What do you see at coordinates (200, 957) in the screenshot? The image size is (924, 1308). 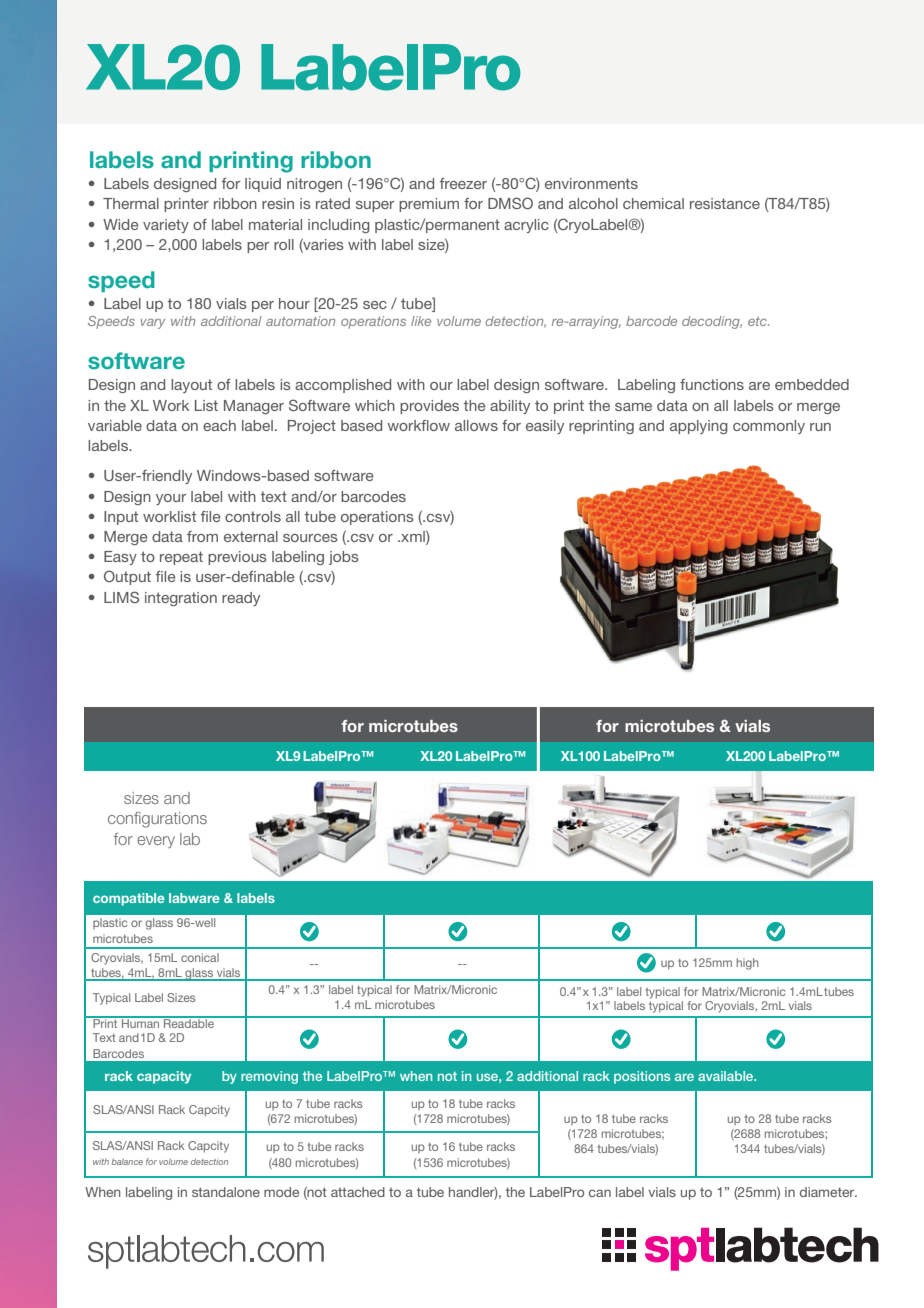 I see `conical` at bounding box center [200, 957].
